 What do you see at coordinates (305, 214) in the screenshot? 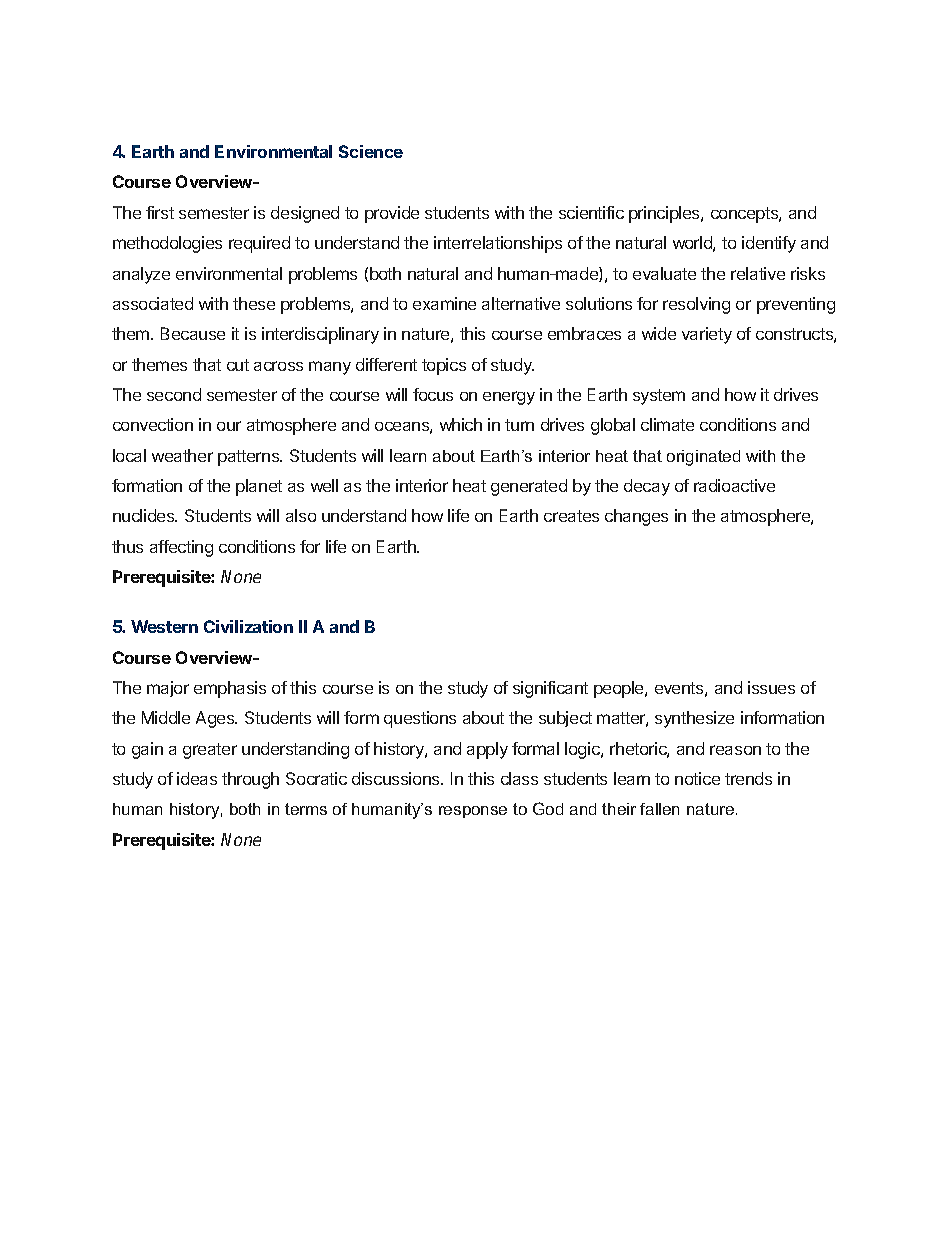
I see `designed` at bounding box center [305, 214].
